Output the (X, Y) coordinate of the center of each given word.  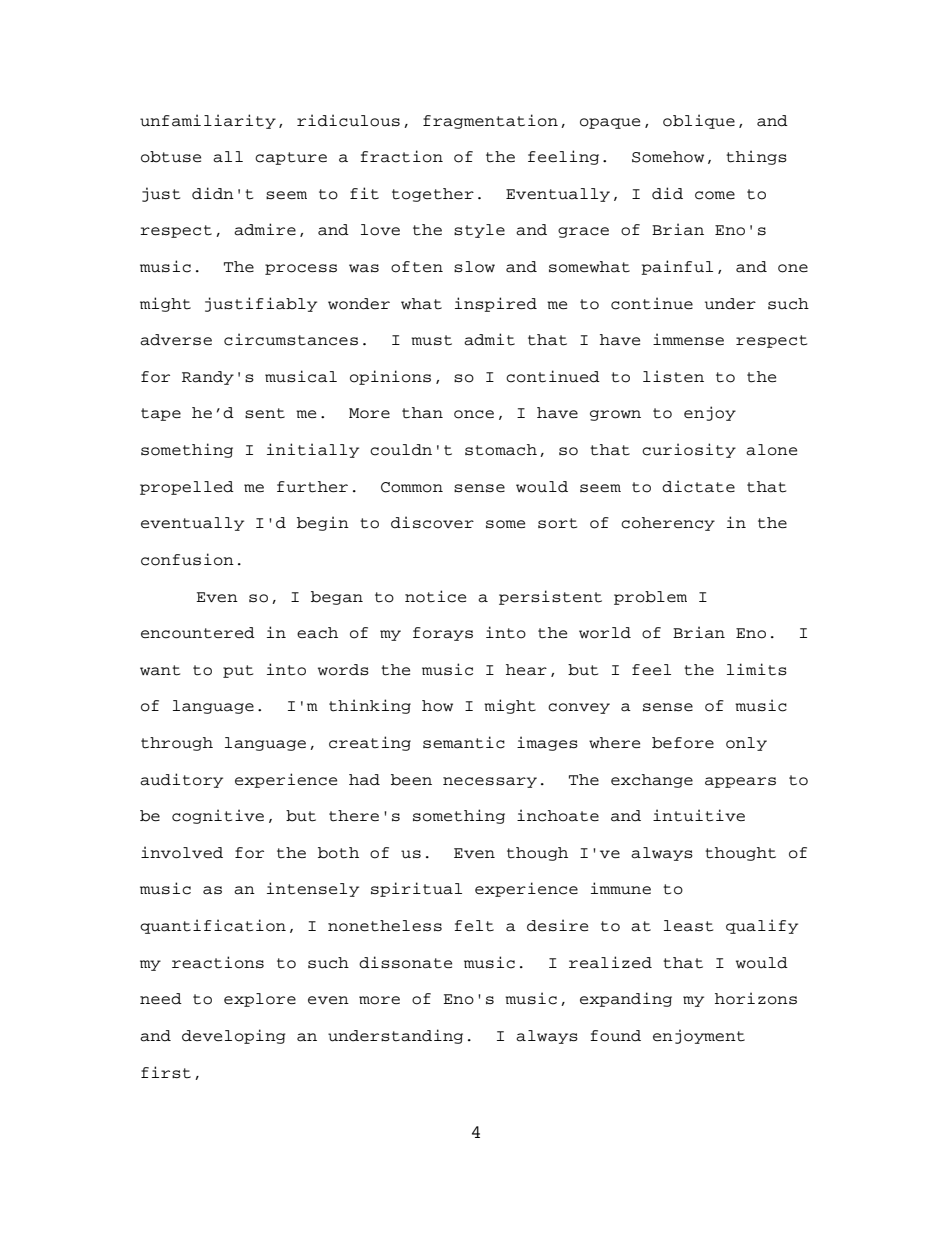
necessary (490, 782)
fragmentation (490, 121)
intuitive (699, 815)
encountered (198, 633)
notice (435, 596)
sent (265, 413)
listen (673, 376)
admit (489, 339)
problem (650, 598)
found (615, 1036)
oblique (699, 121)
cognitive (218, 816)
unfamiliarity (208, 121)
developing (233, 1036)
